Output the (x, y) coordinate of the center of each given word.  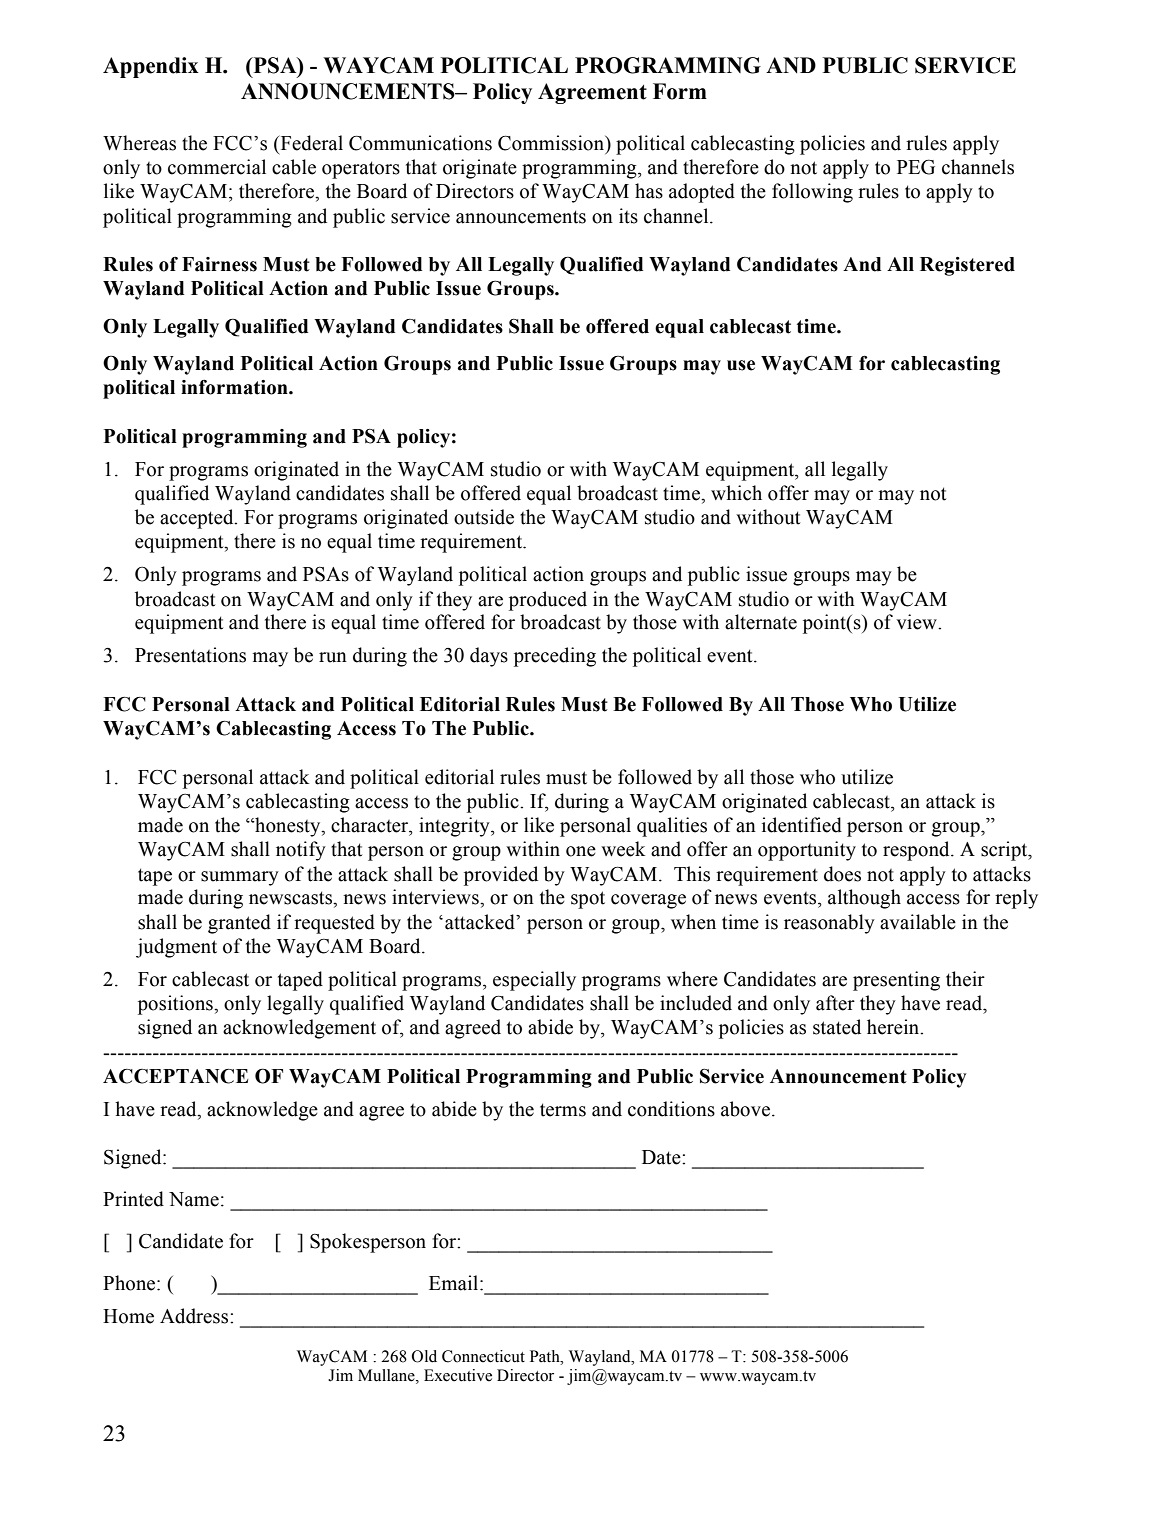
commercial (217, 167)
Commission (552, 144)
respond (917, 851)
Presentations (190, 655)
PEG (916, 167)
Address (195, 1316)
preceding (555, 657)
